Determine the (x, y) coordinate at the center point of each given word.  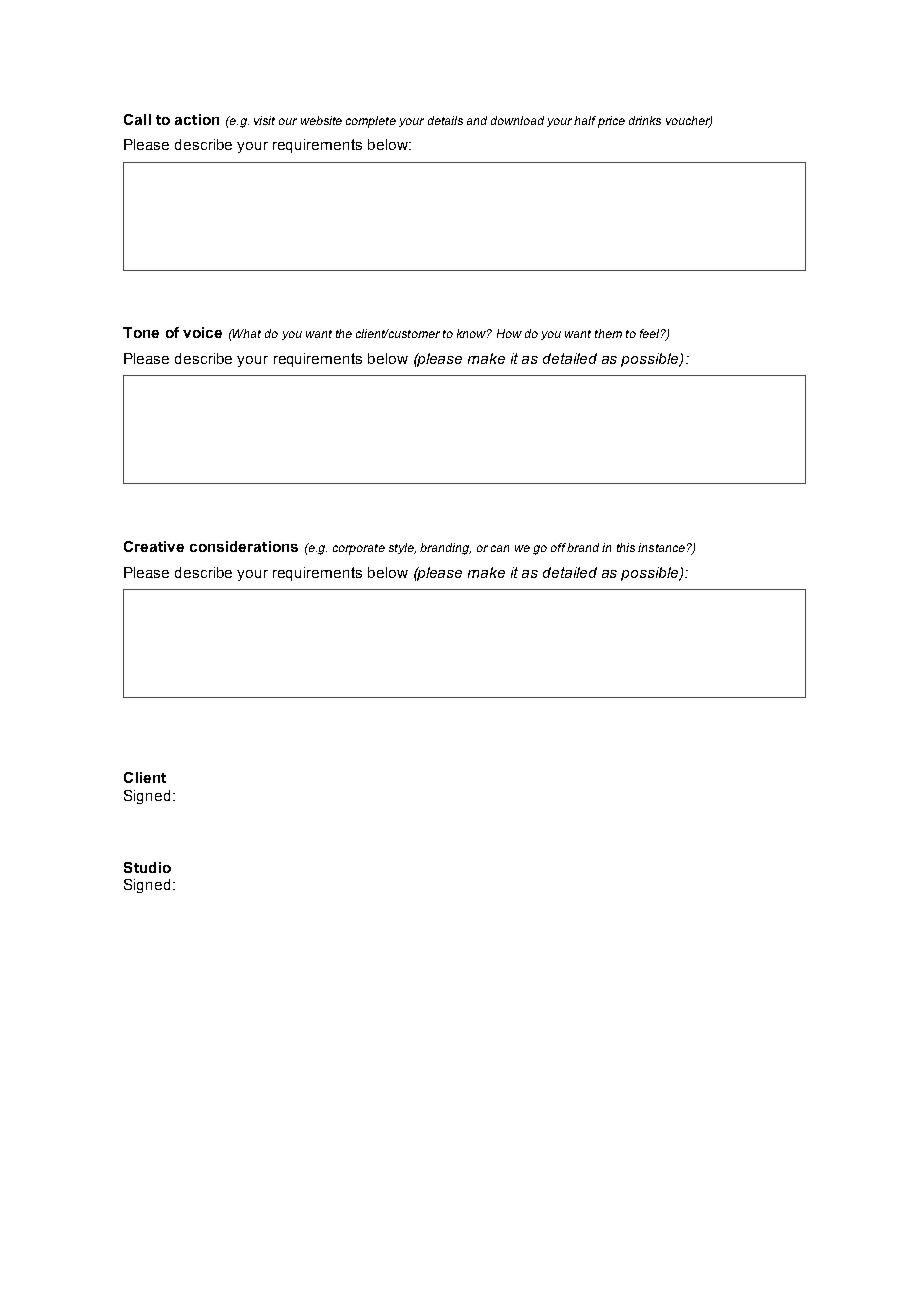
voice (202, 332)
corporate (359, 549)
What (246, 333)
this (626, 547)
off (558, 547)
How (509, 333)
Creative (154, 546)
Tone (141, 332)
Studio (147, 867)
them (608, 333)
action (197, 119)
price (611, 122)
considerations (244, 546)
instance (661, 547)
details (445, 120)
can (500, 548)
